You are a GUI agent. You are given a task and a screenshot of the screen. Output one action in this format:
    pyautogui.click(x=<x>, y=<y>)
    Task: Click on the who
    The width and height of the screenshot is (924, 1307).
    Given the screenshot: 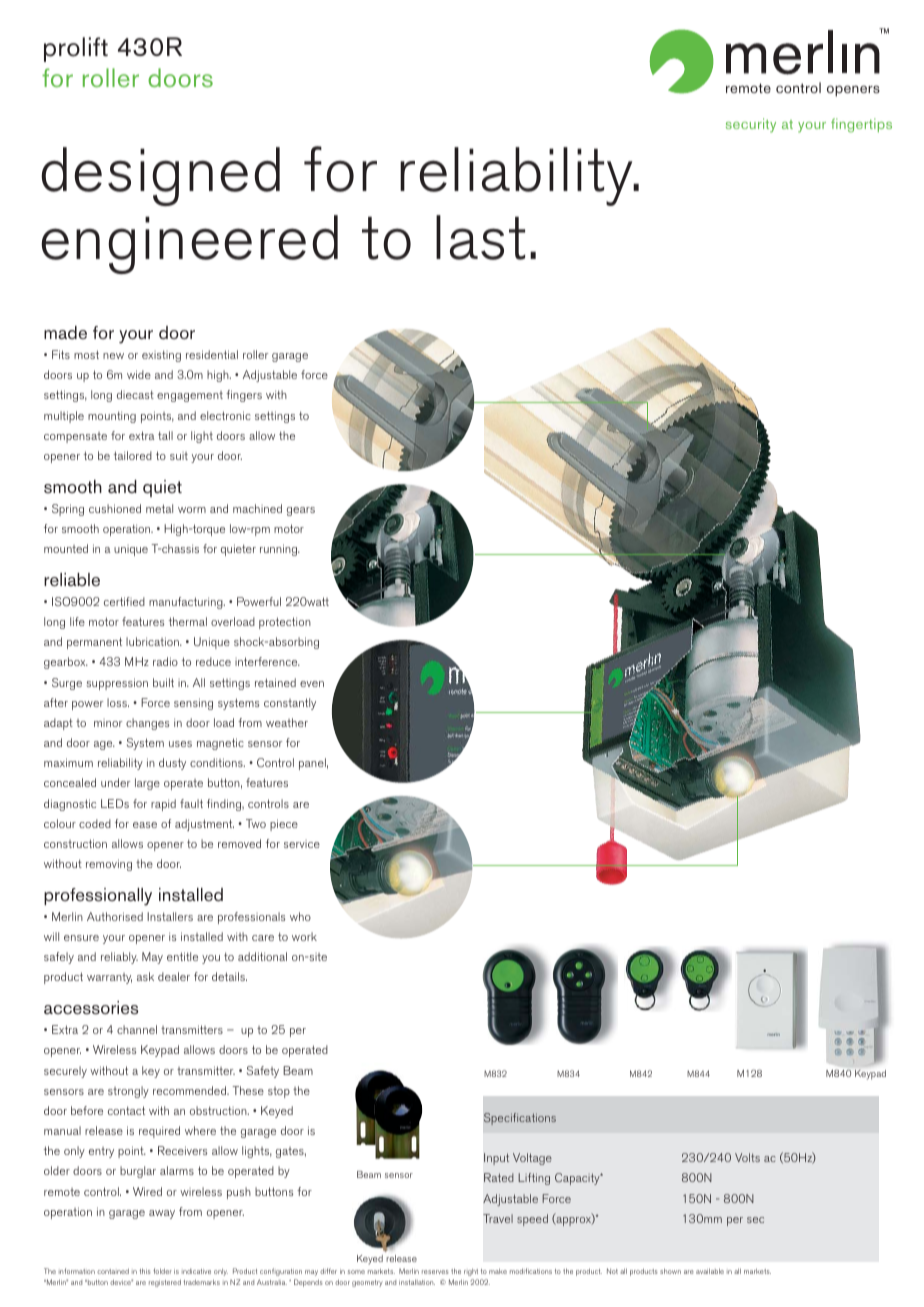 What is the action you would take?
    pyautogui.click(x=300, y=916)
